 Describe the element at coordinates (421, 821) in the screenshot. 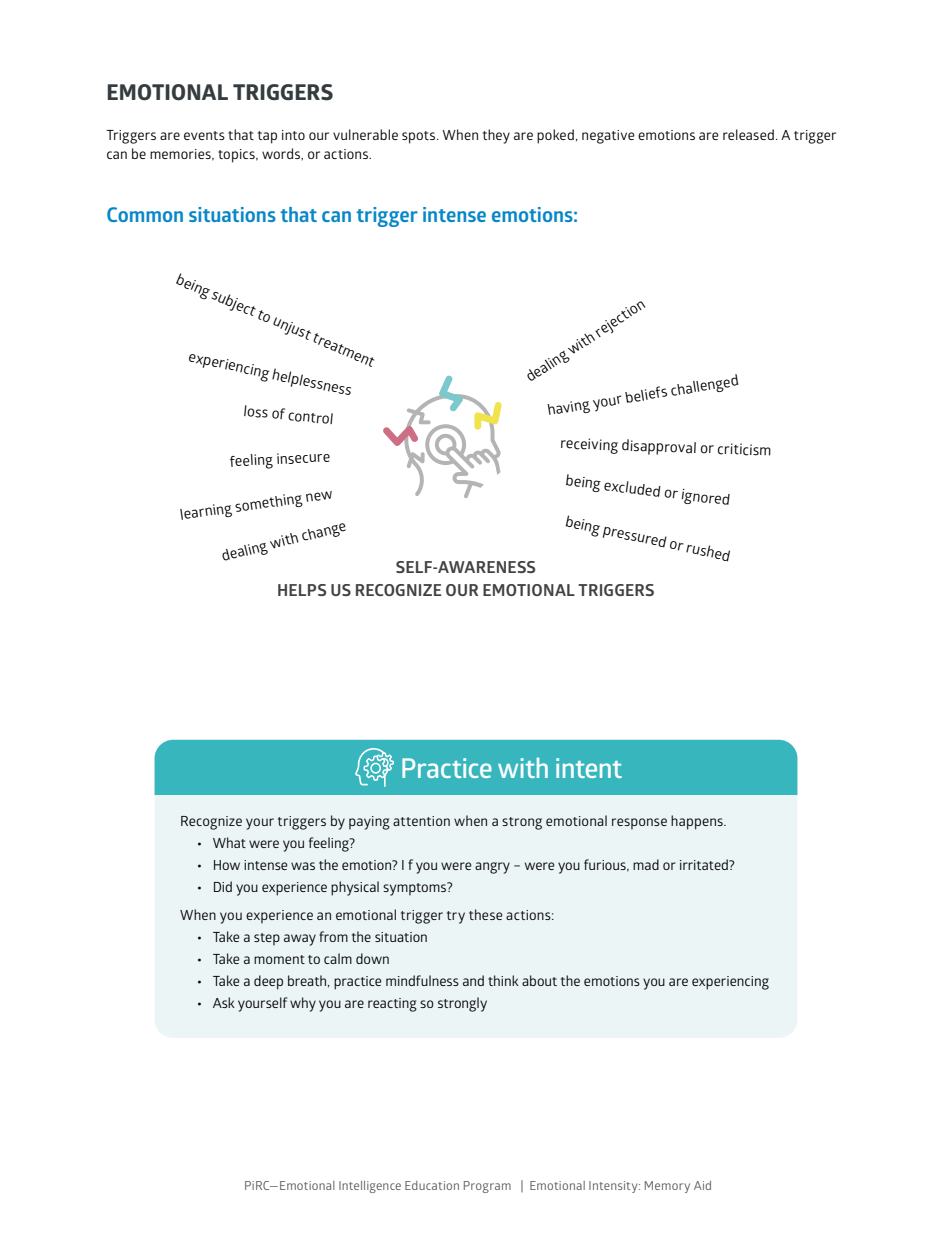

I see `attention` at that location.
